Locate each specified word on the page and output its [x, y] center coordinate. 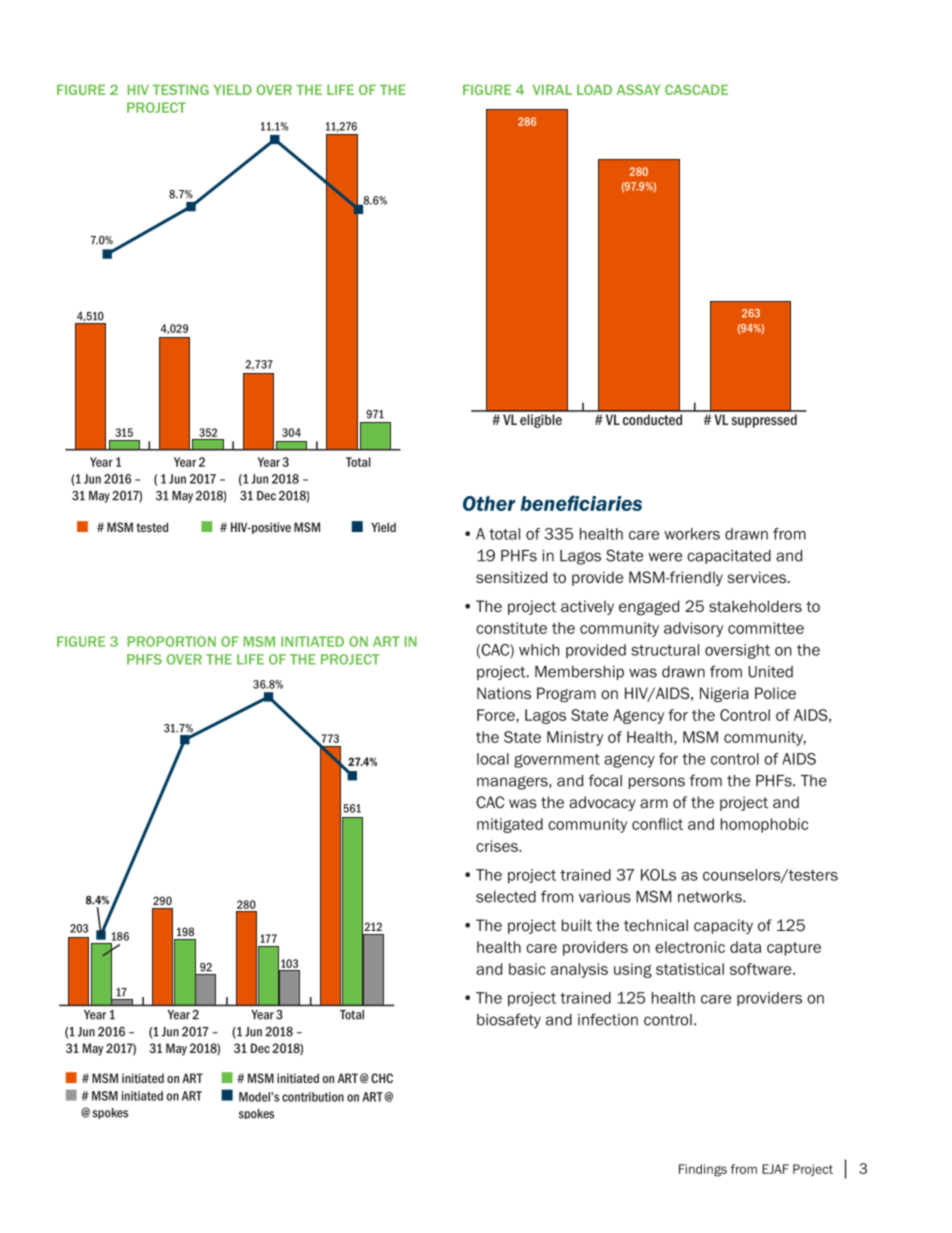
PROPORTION [172, 641]
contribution [313, 1097]
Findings [703, 1170]
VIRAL [552, 89]
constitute [511, 628]
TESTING [181, 89]
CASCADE [696, 89]
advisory [693, 629]
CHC [382, 1078]
